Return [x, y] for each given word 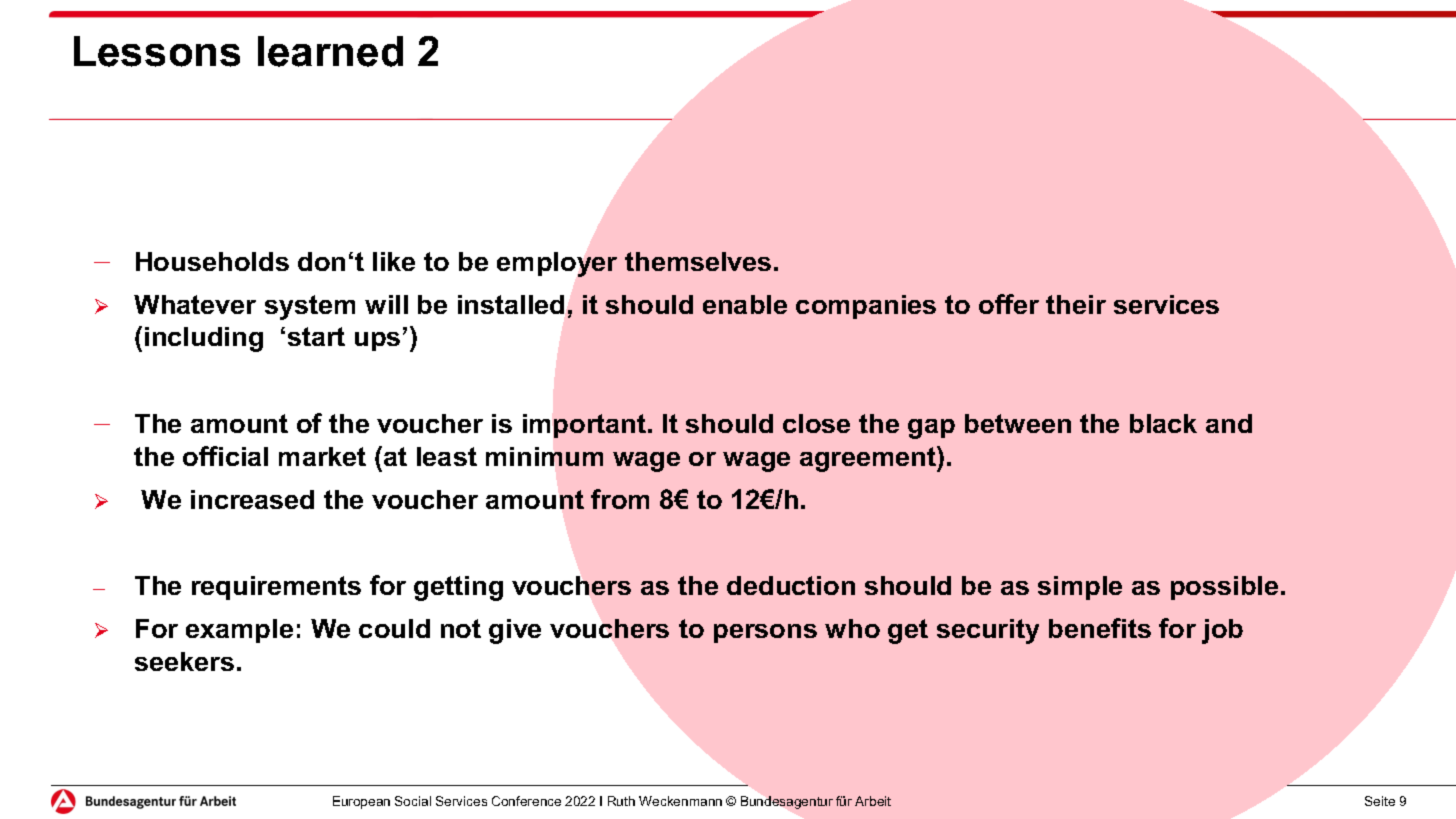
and [1229, 423]
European [361, 802]
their [1076, 304]
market [322, 456]
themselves [698, 261]
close [816, 423]
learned [330, 51]
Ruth [621, 801]
